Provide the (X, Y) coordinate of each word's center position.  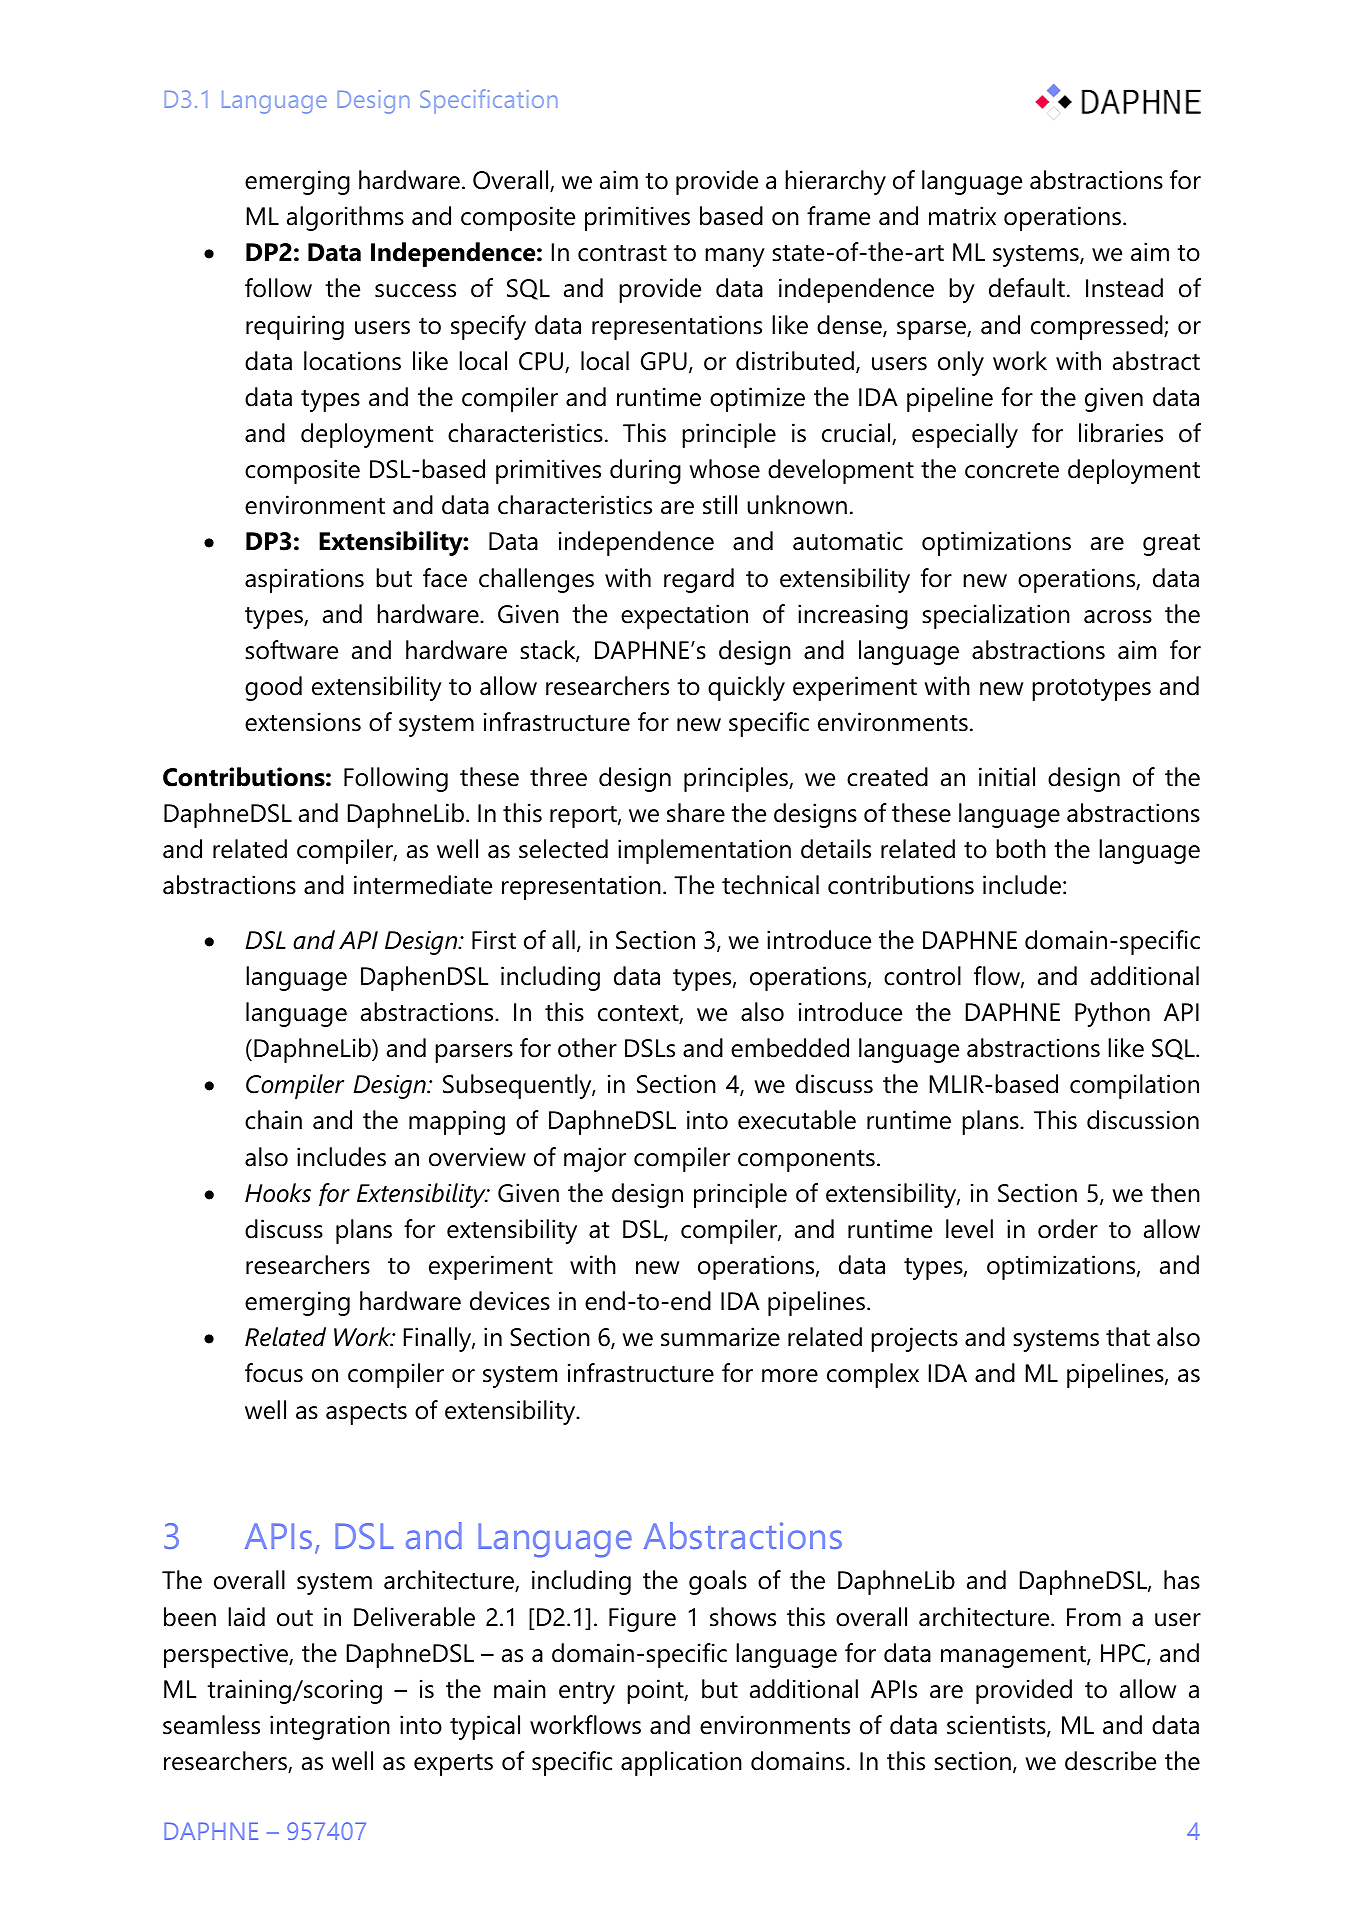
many (735, 257)
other (587, 1048)
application (681, 1763)
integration (330, 1727)
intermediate (423, 885)
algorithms (345, 218)
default (1027, 288)
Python (1112, 1014)
